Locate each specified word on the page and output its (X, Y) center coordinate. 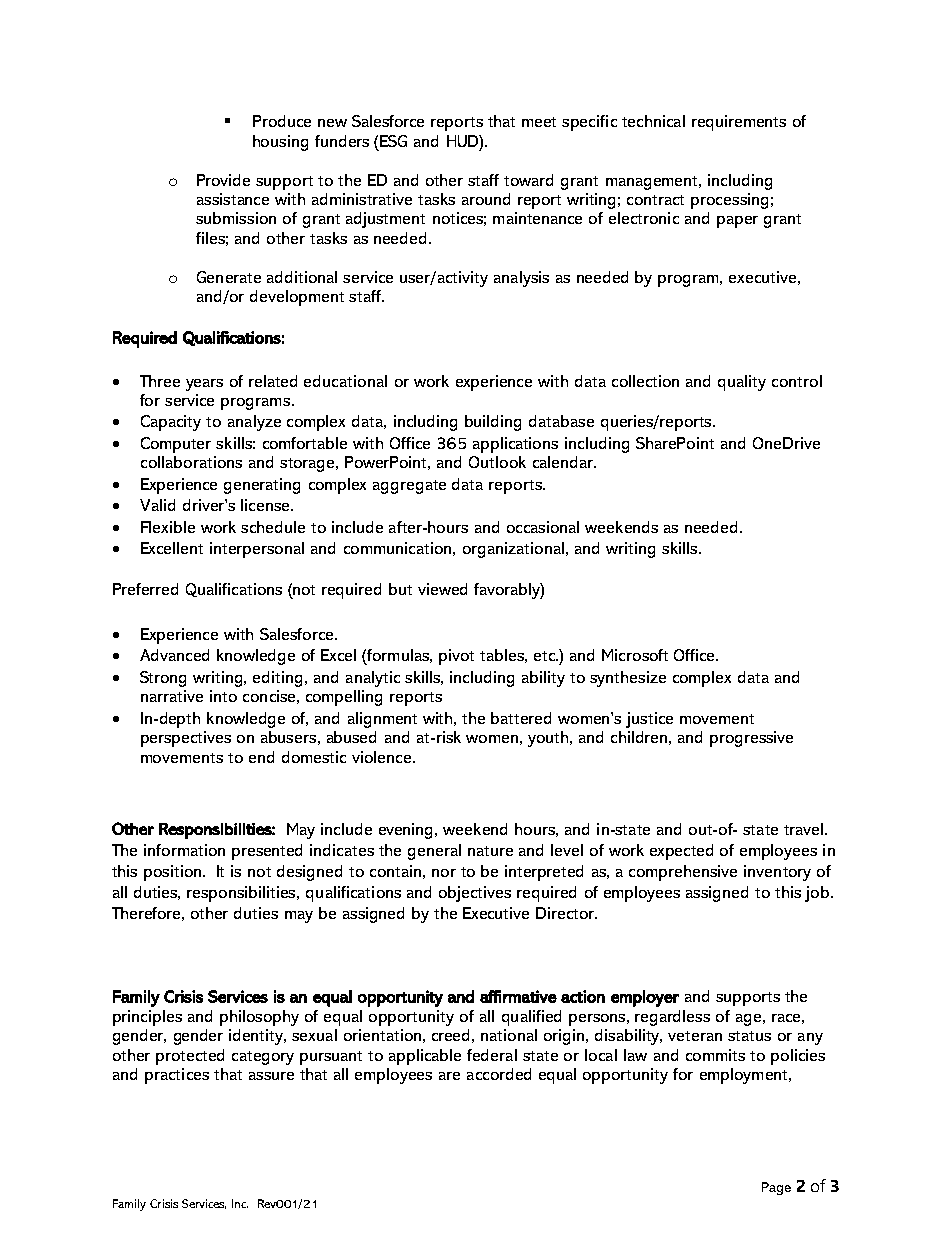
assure (271, 1076)
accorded (499, 1074)
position (174, 873)
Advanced (174, 655)
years (204, 385)
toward (528, 180)
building (493, 423)
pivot (456, 657)
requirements (739, 123)
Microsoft (635, 655)
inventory (777, 873)
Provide (223, 180)
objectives (475, 894)
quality (742, 383)
